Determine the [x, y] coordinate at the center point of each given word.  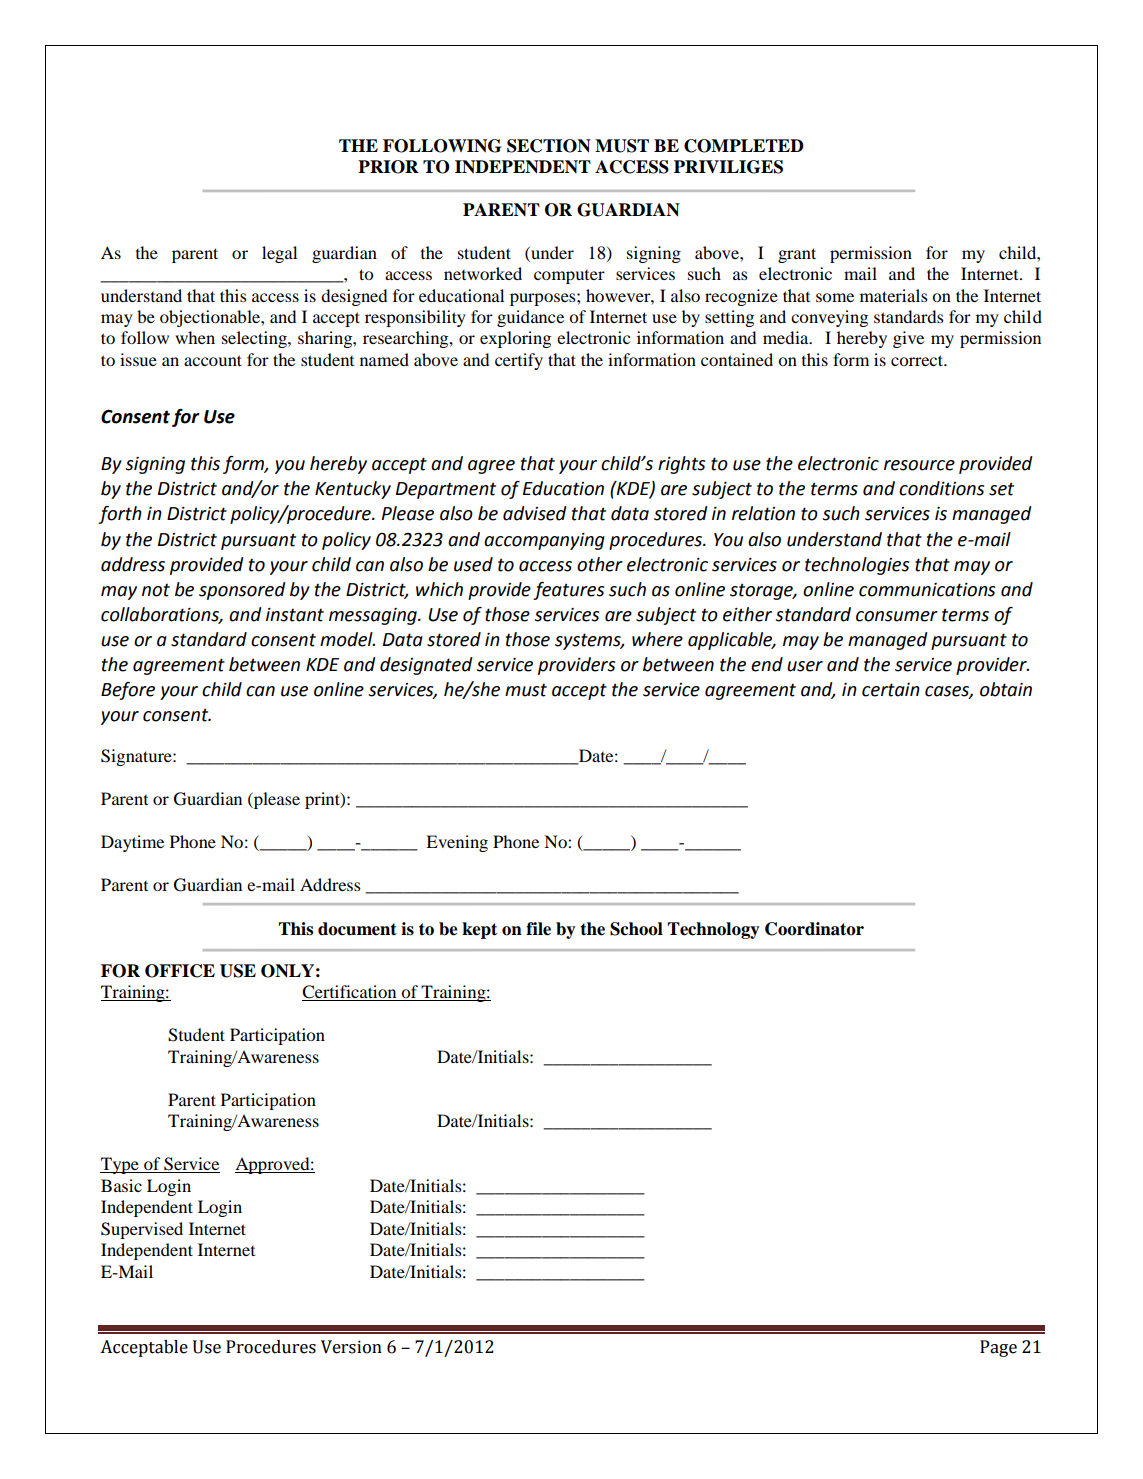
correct [918, 360]
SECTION [549, 146]
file [538, 929]
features [568, 591]
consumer [897, 616]
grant [797, 255]
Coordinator [814, 929]
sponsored [242, 591]
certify [519, 361]
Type [120, 1165]
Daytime [132, 843]
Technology [713, 930]
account [213, 360]
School [636, 929]
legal [279, 254]
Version [351, 1347]
